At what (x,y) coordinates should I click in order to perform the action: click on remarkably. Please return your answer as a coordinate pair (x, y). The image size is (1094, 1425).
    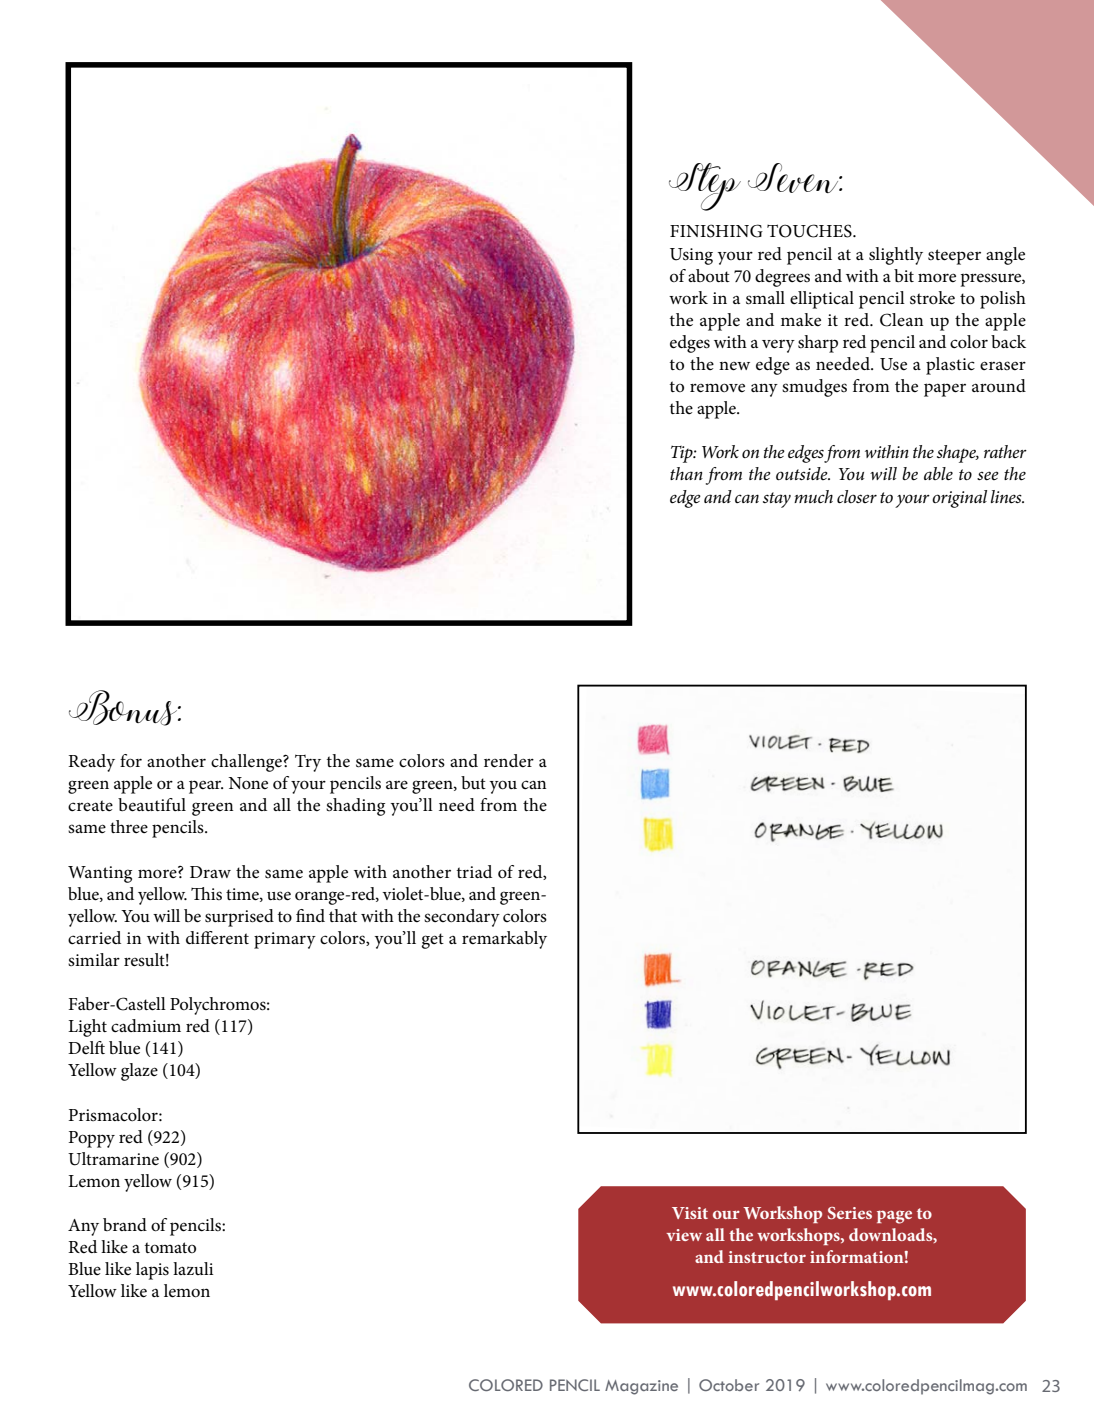
    Looking at the image, I should click on (504, 940).
